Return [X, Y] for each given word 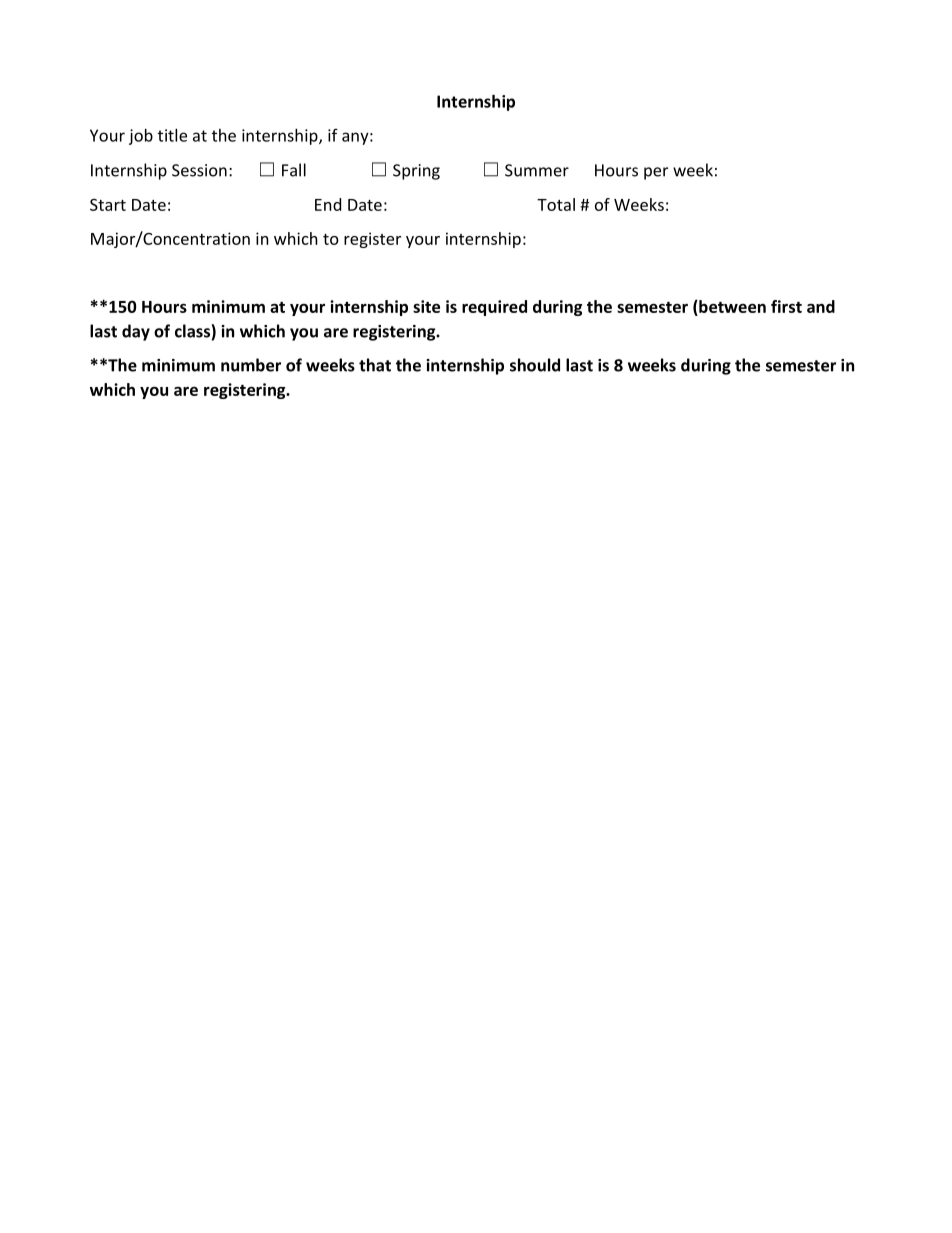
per [656, 173]
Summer [537, 170]
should [535, 365]
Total [556, 204]
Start [108, 205]
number [251, 365]
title [172, 135]
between [731, 306]
